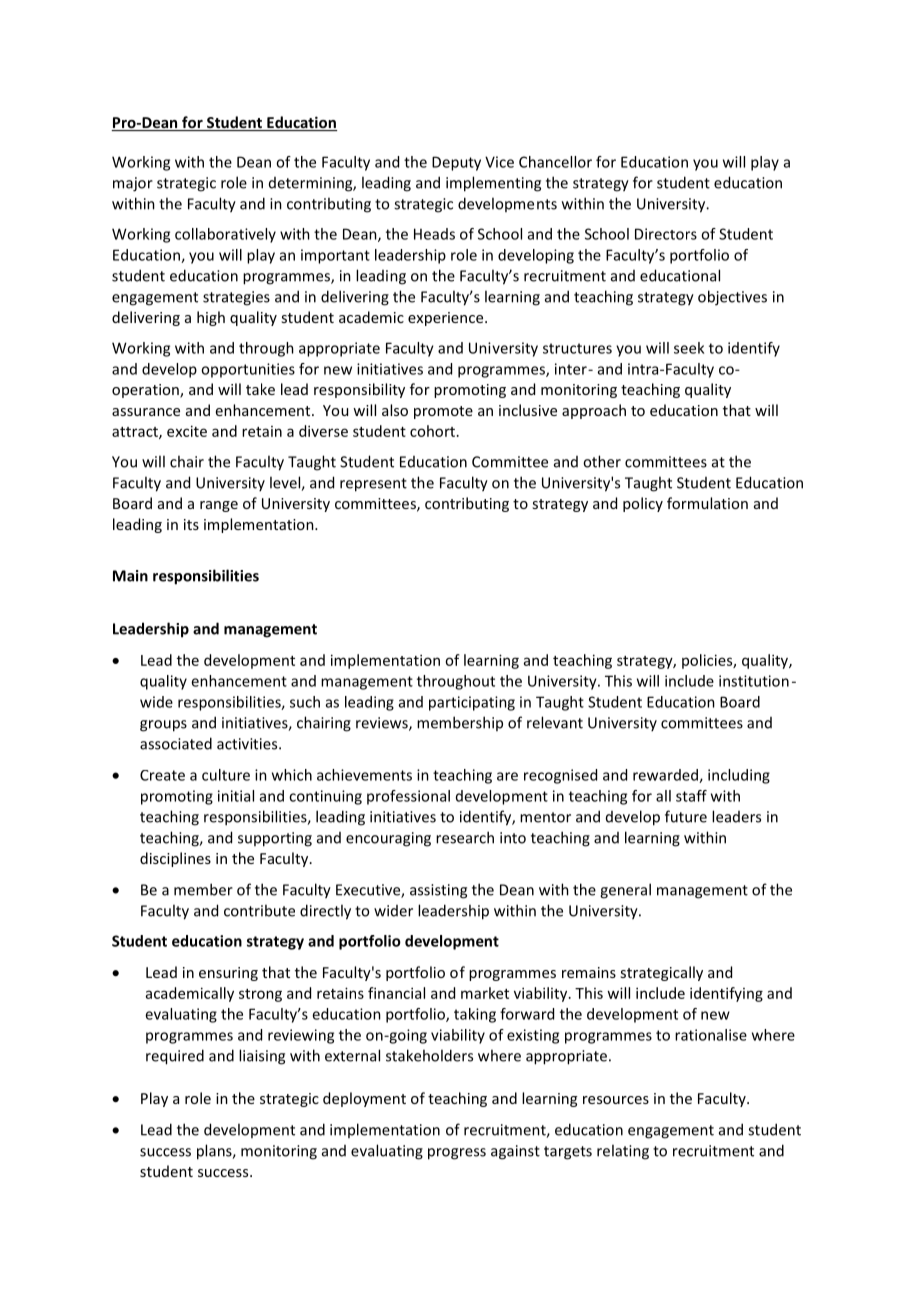 This page has width=924, height=1308. I want to click on excite, so click(187, 431).
